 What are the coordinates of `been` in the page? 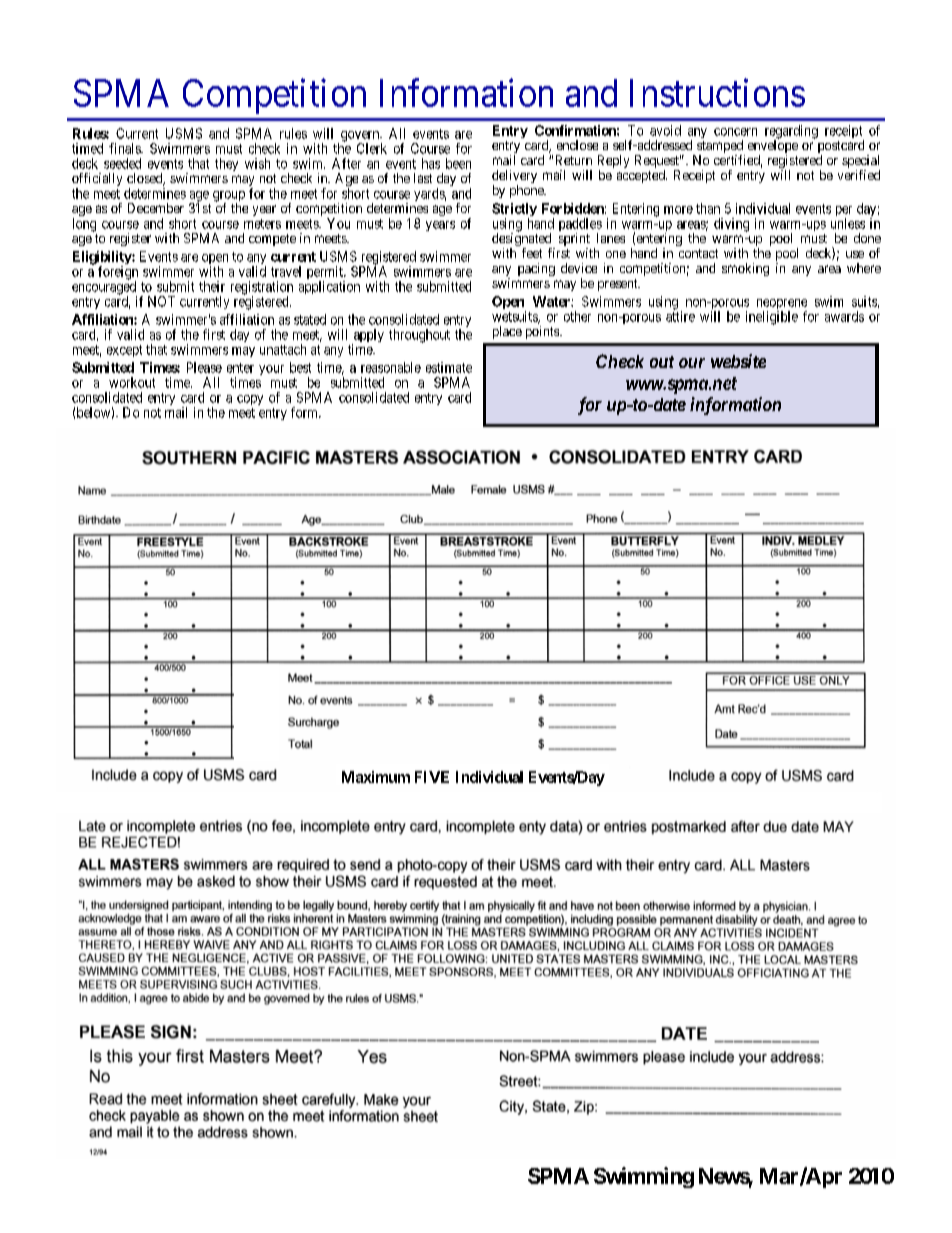 It's located at (458, 163).
